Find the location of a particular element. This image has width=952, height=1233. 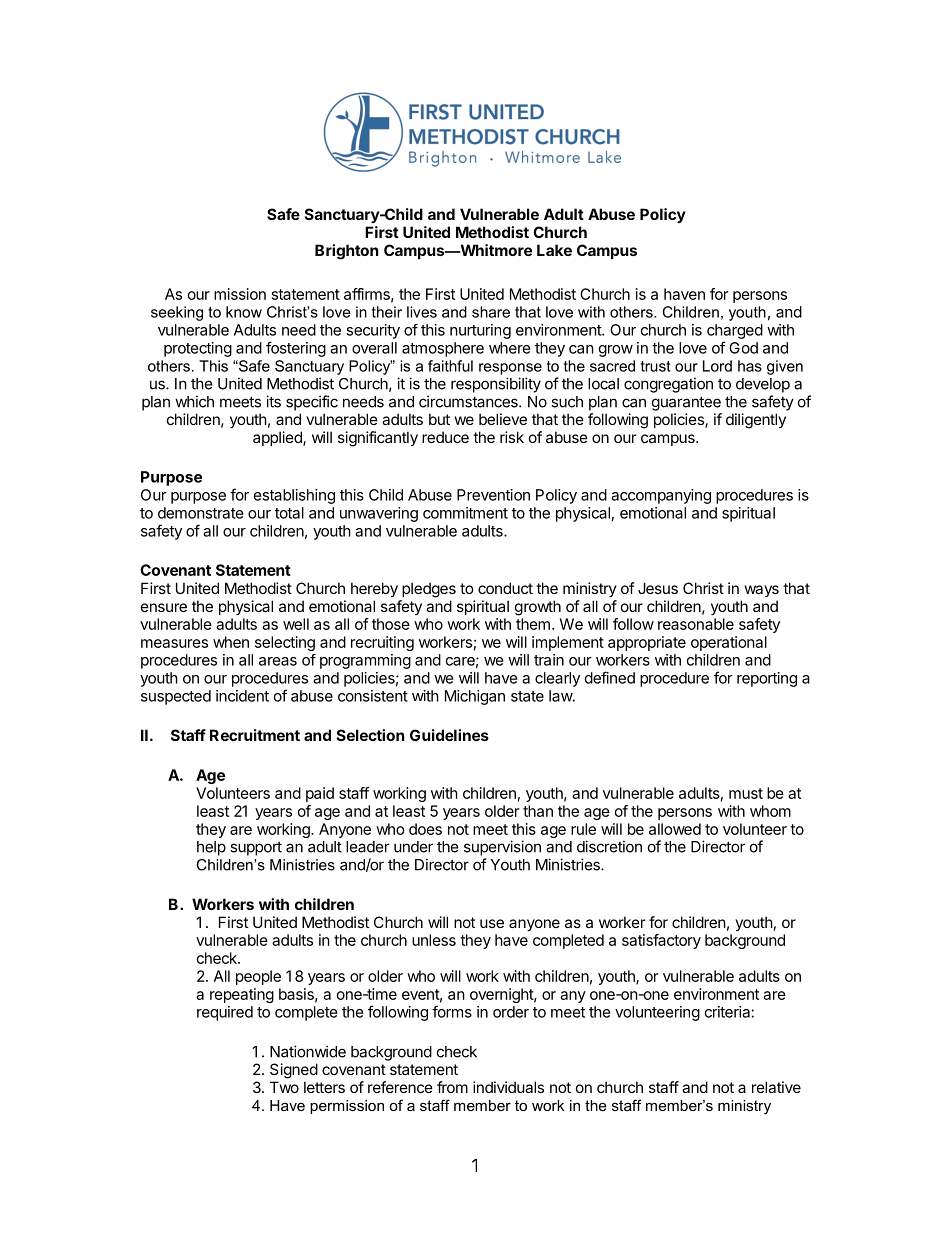

from is located at coordinates (452, 1087).
